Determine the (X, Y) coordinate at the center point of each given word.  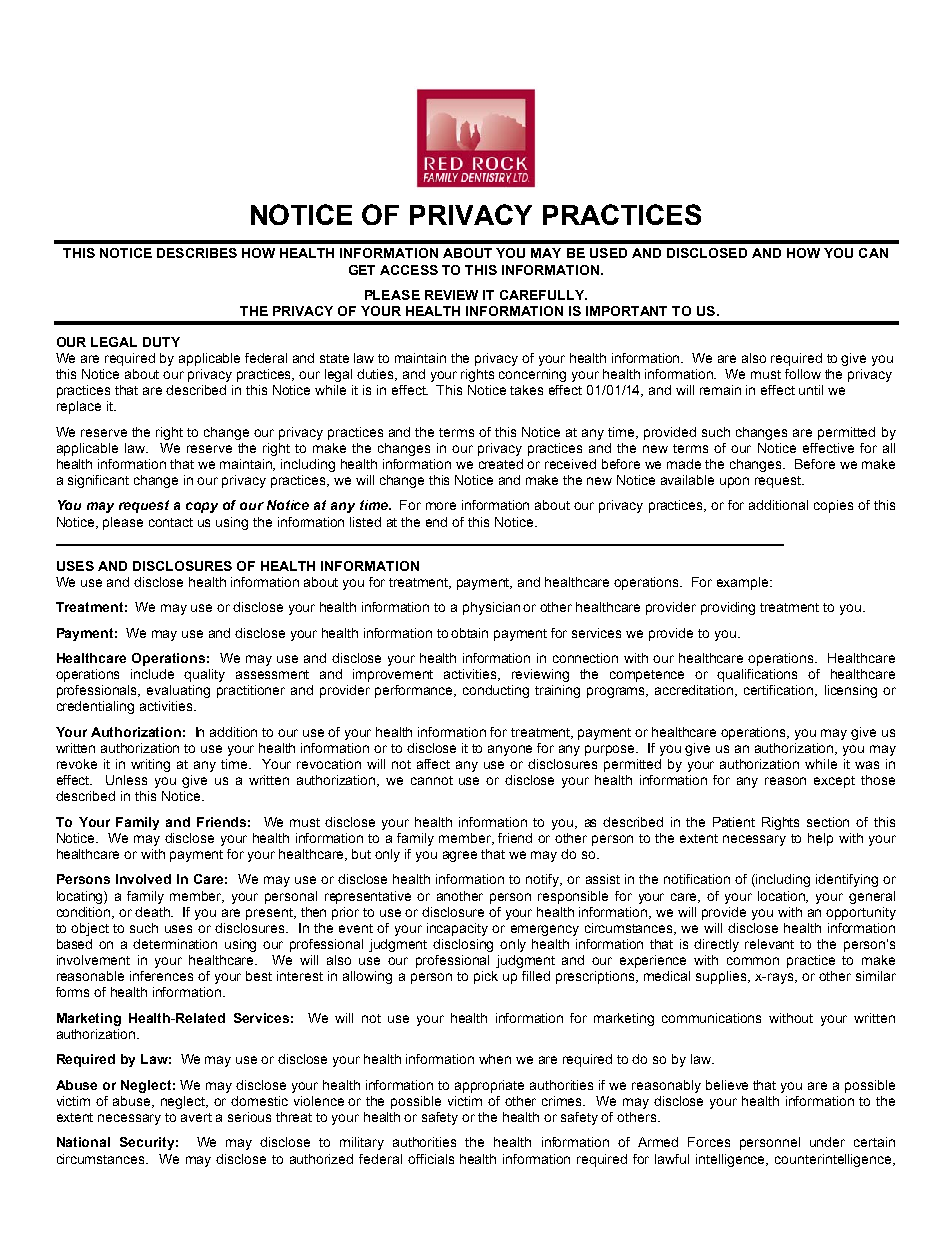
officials (431, 1159)
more (441, 506)
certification (780, 691)
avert (196, 1117)
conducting (496, 691)
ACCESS (409, 270)
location (783, 897)
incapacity (457, 929)
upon (734, 482)
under (827, 1142)
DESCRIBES (197, 253)
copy (202, 507)
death (154, 912)
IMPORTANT (626, 311)
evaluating (178, 691)
